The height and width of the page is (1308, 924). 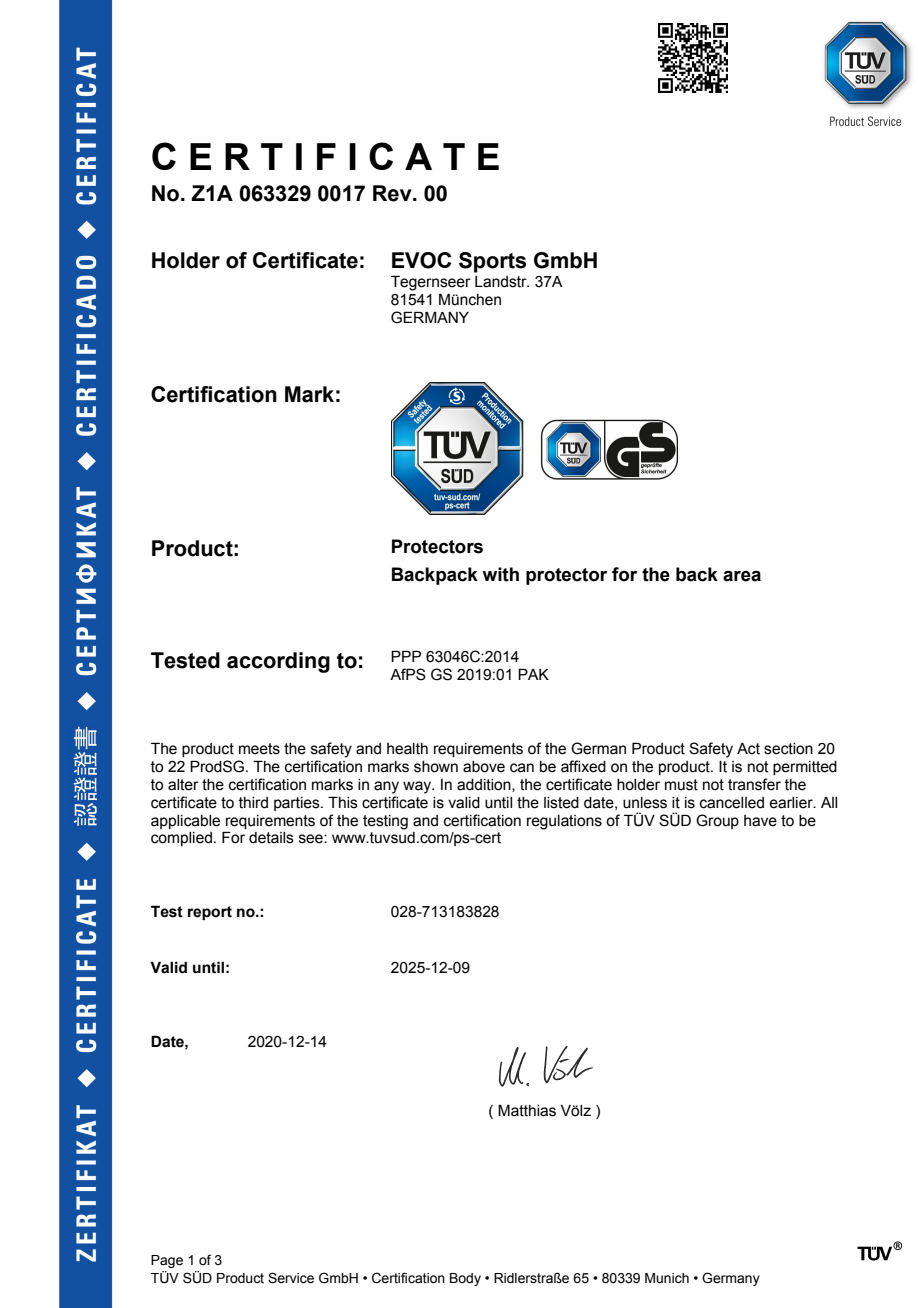 I want to click on area, so click(x=742, y=576).
